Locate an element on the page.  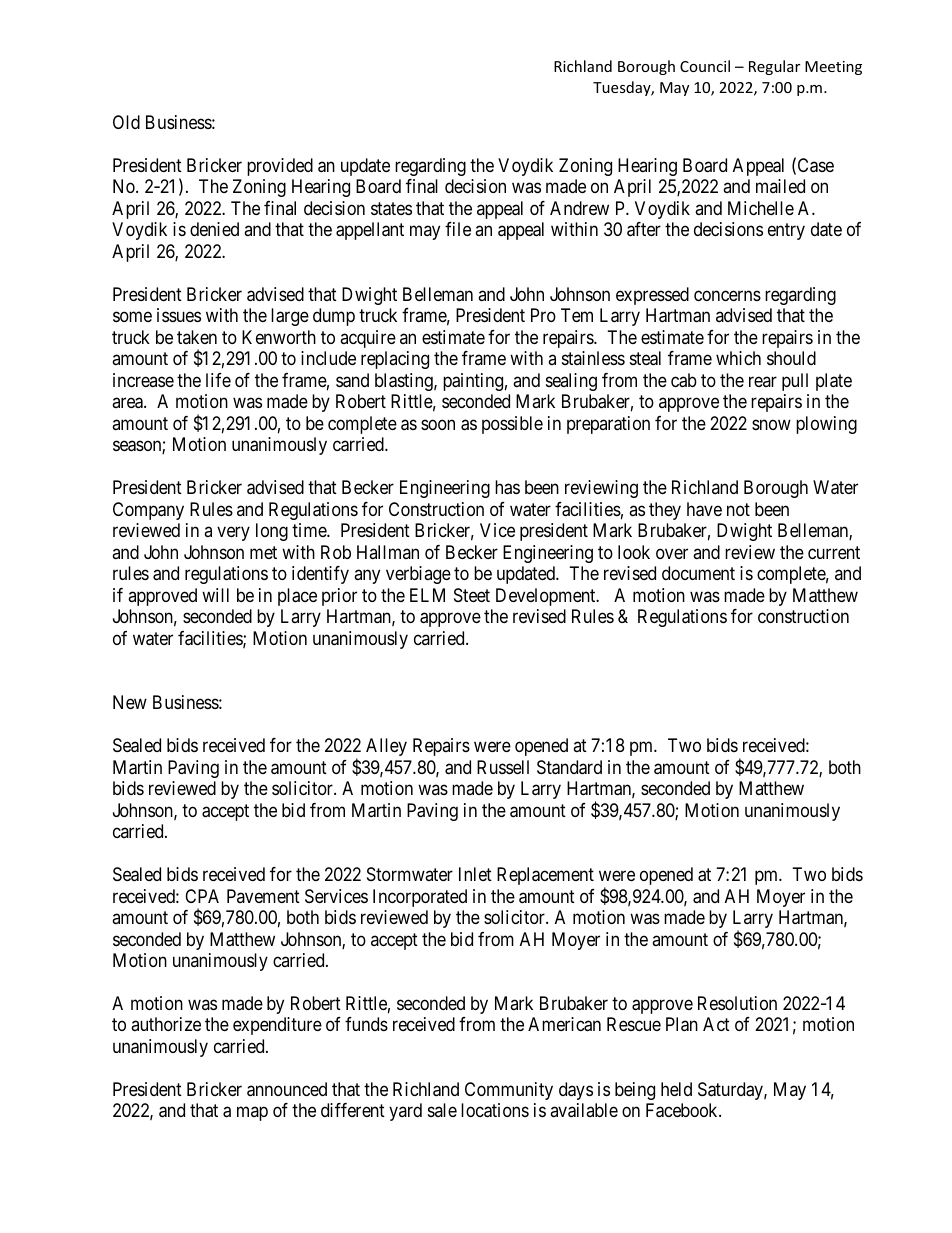
possible is located at coordinates (512, 425).
